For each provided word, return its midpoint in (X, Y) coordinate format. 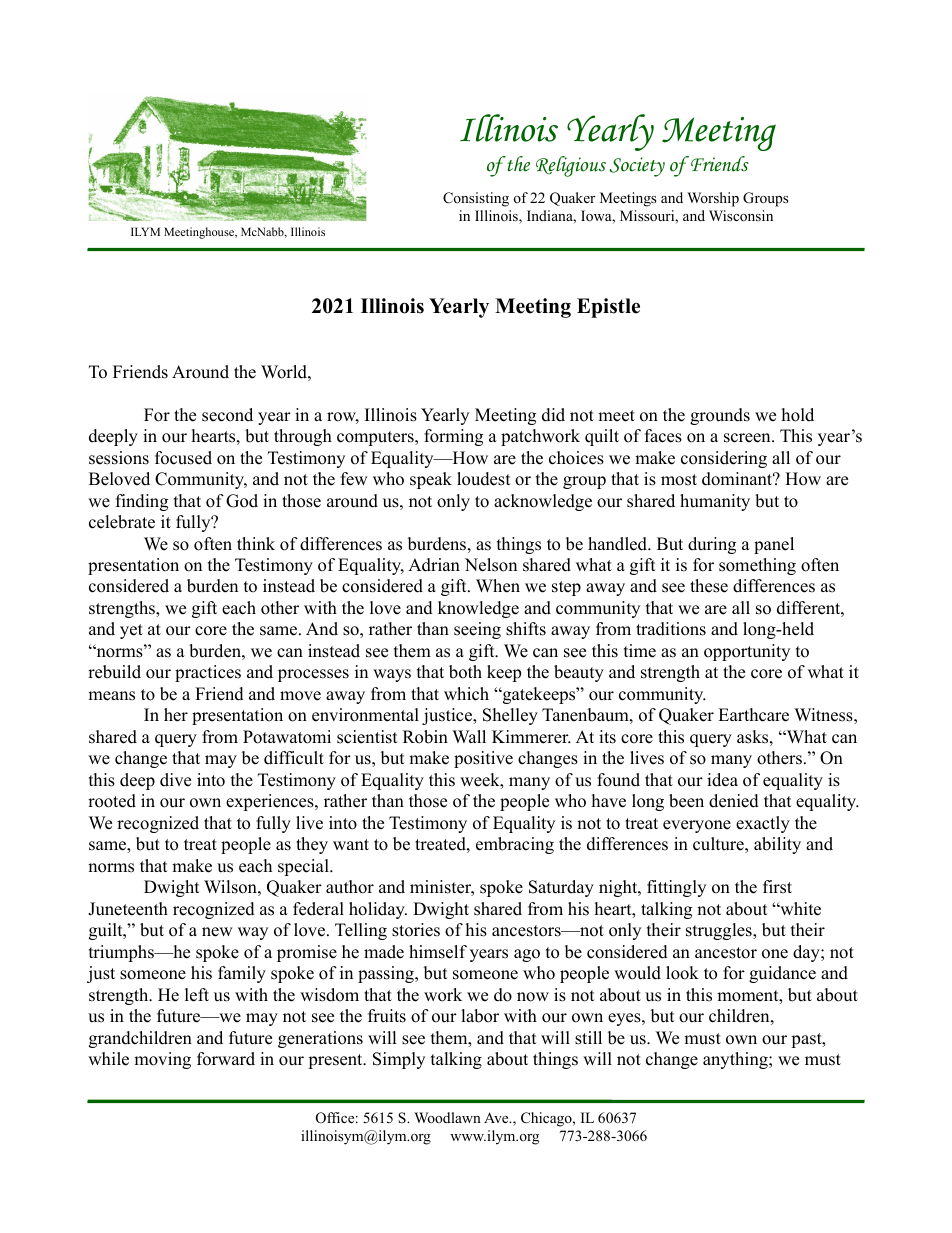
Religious (571, 166)
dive (175, 780)
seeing (477, 630)
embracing (515, 845)
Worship (713, 199)
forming (453, 437)
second (227, 415)
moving (162, 1060)
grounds (720, 416)
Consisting (476, 199)
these (709, 586)
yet (131, 631)
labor (480, 1016)
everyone (697, 826)
